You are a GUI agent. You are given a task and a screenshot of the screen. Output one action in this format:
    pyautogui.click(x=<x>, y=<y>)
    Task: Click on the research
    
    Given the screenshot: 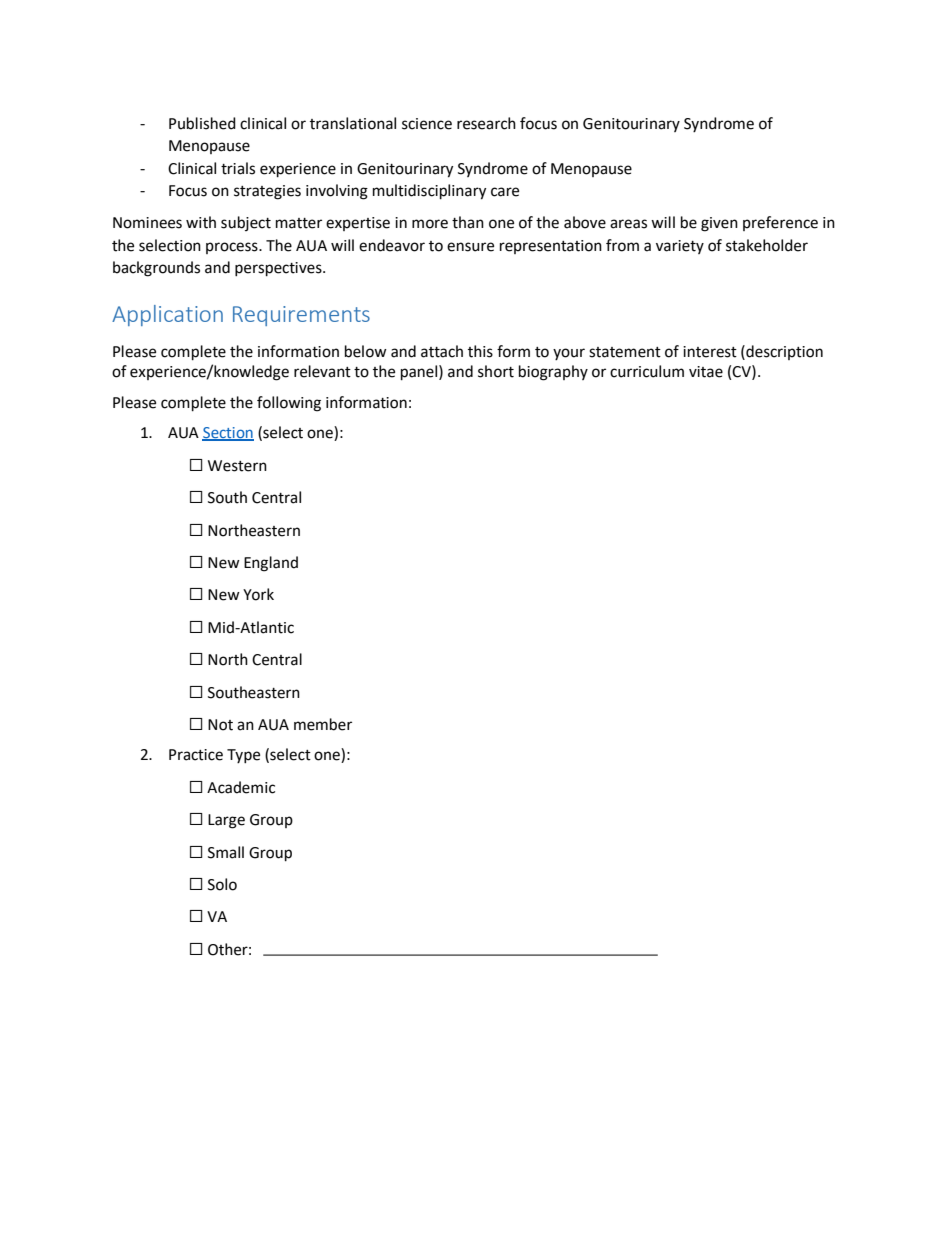 What is the action you would take?
    pyautogui.click(x=486, y=123)
